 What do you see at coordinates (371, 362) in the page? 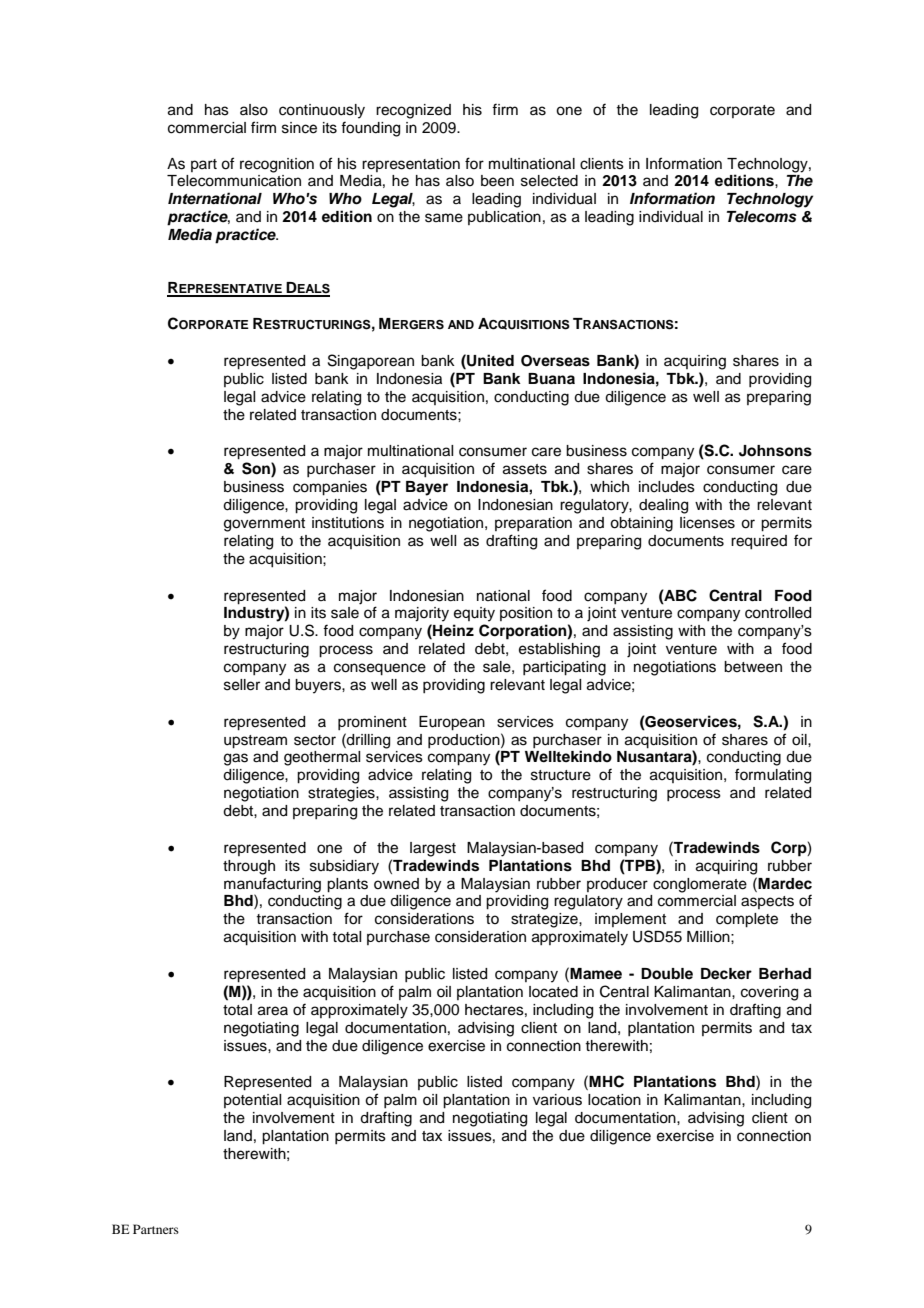
I see `Singaporean` at bounding box center [371, 362].
